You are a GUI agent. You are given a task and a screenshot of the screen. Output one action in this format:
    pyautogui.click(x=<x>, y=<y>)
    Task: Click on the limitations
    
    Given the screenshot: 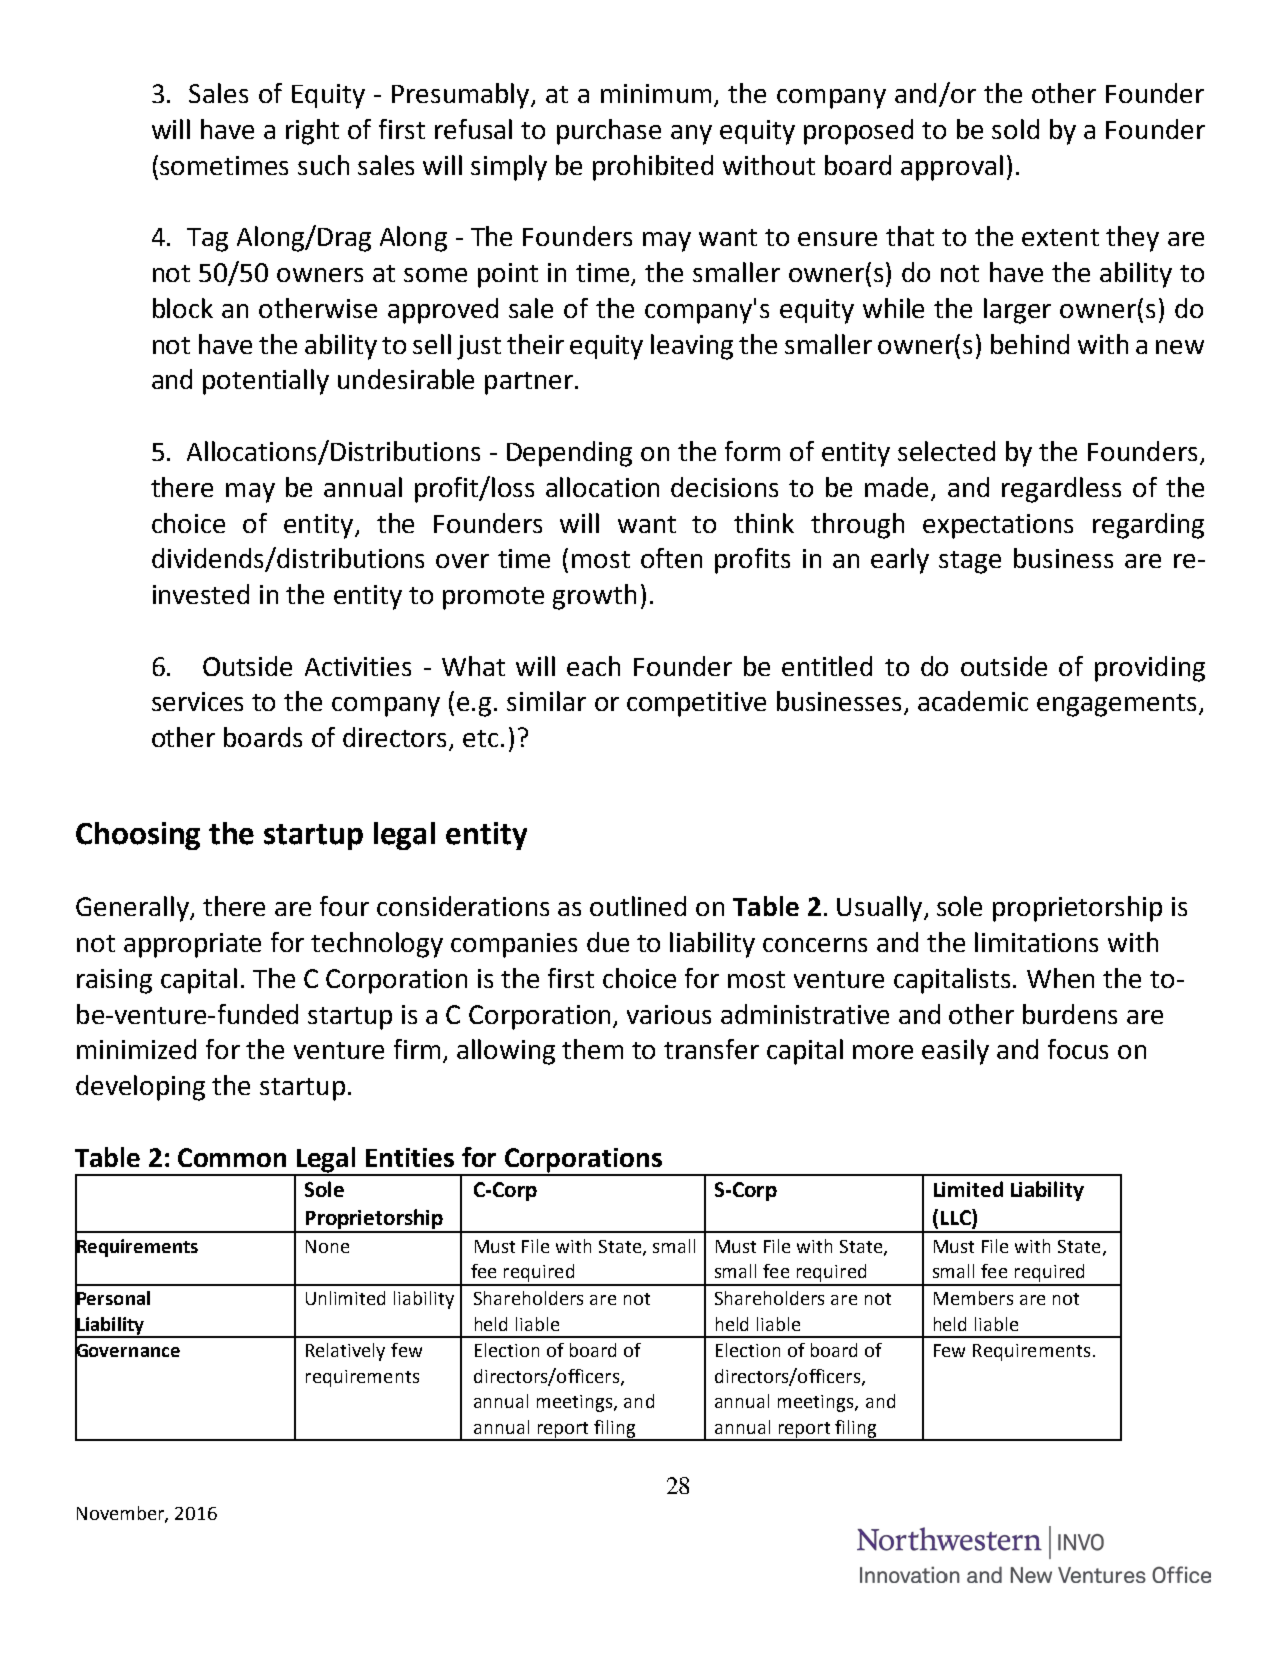 What is the action you would take?
    pyautogui.click(x=1036, y=942)
